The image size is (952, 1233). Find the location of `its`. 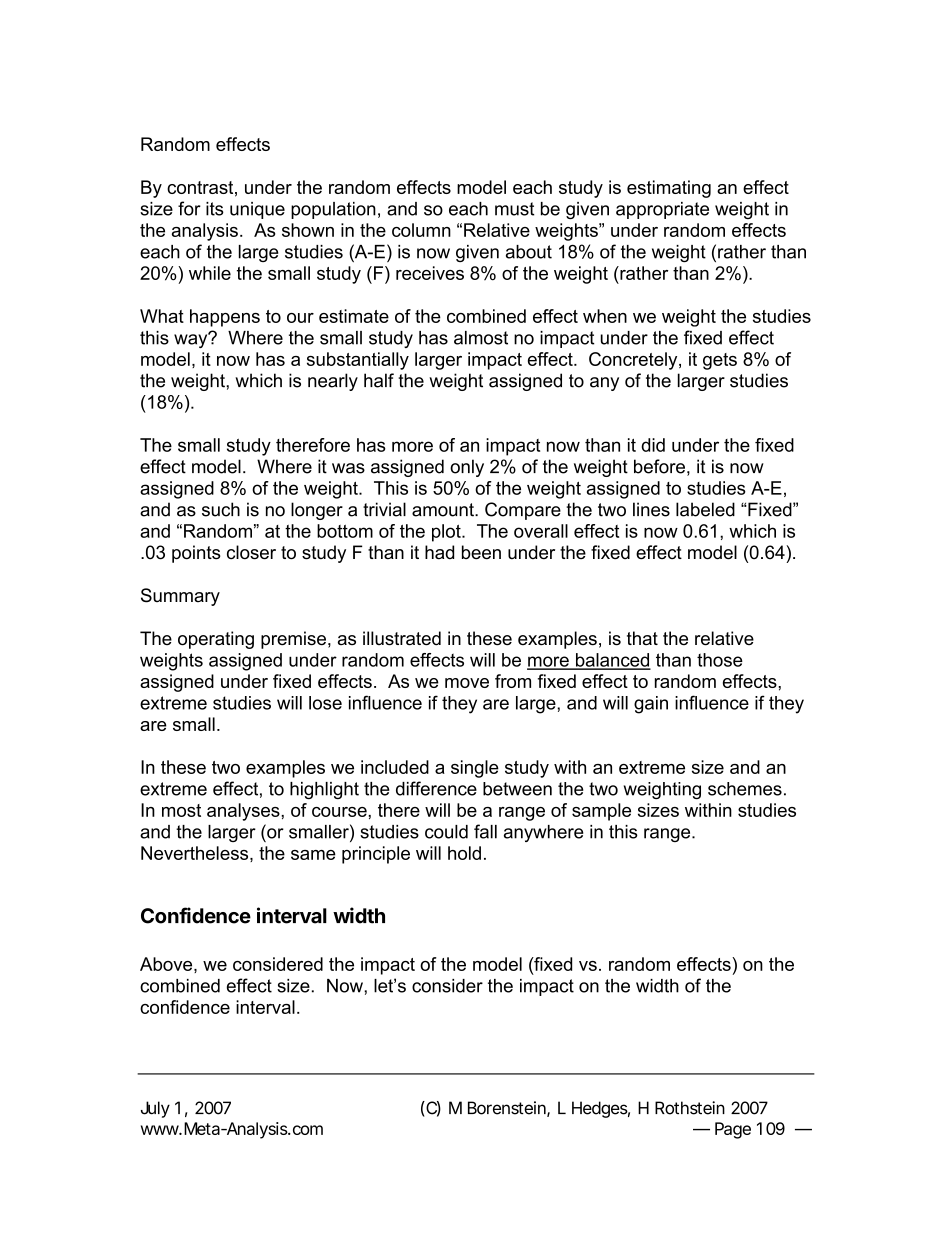

its is located at coordinates (215, 209).
